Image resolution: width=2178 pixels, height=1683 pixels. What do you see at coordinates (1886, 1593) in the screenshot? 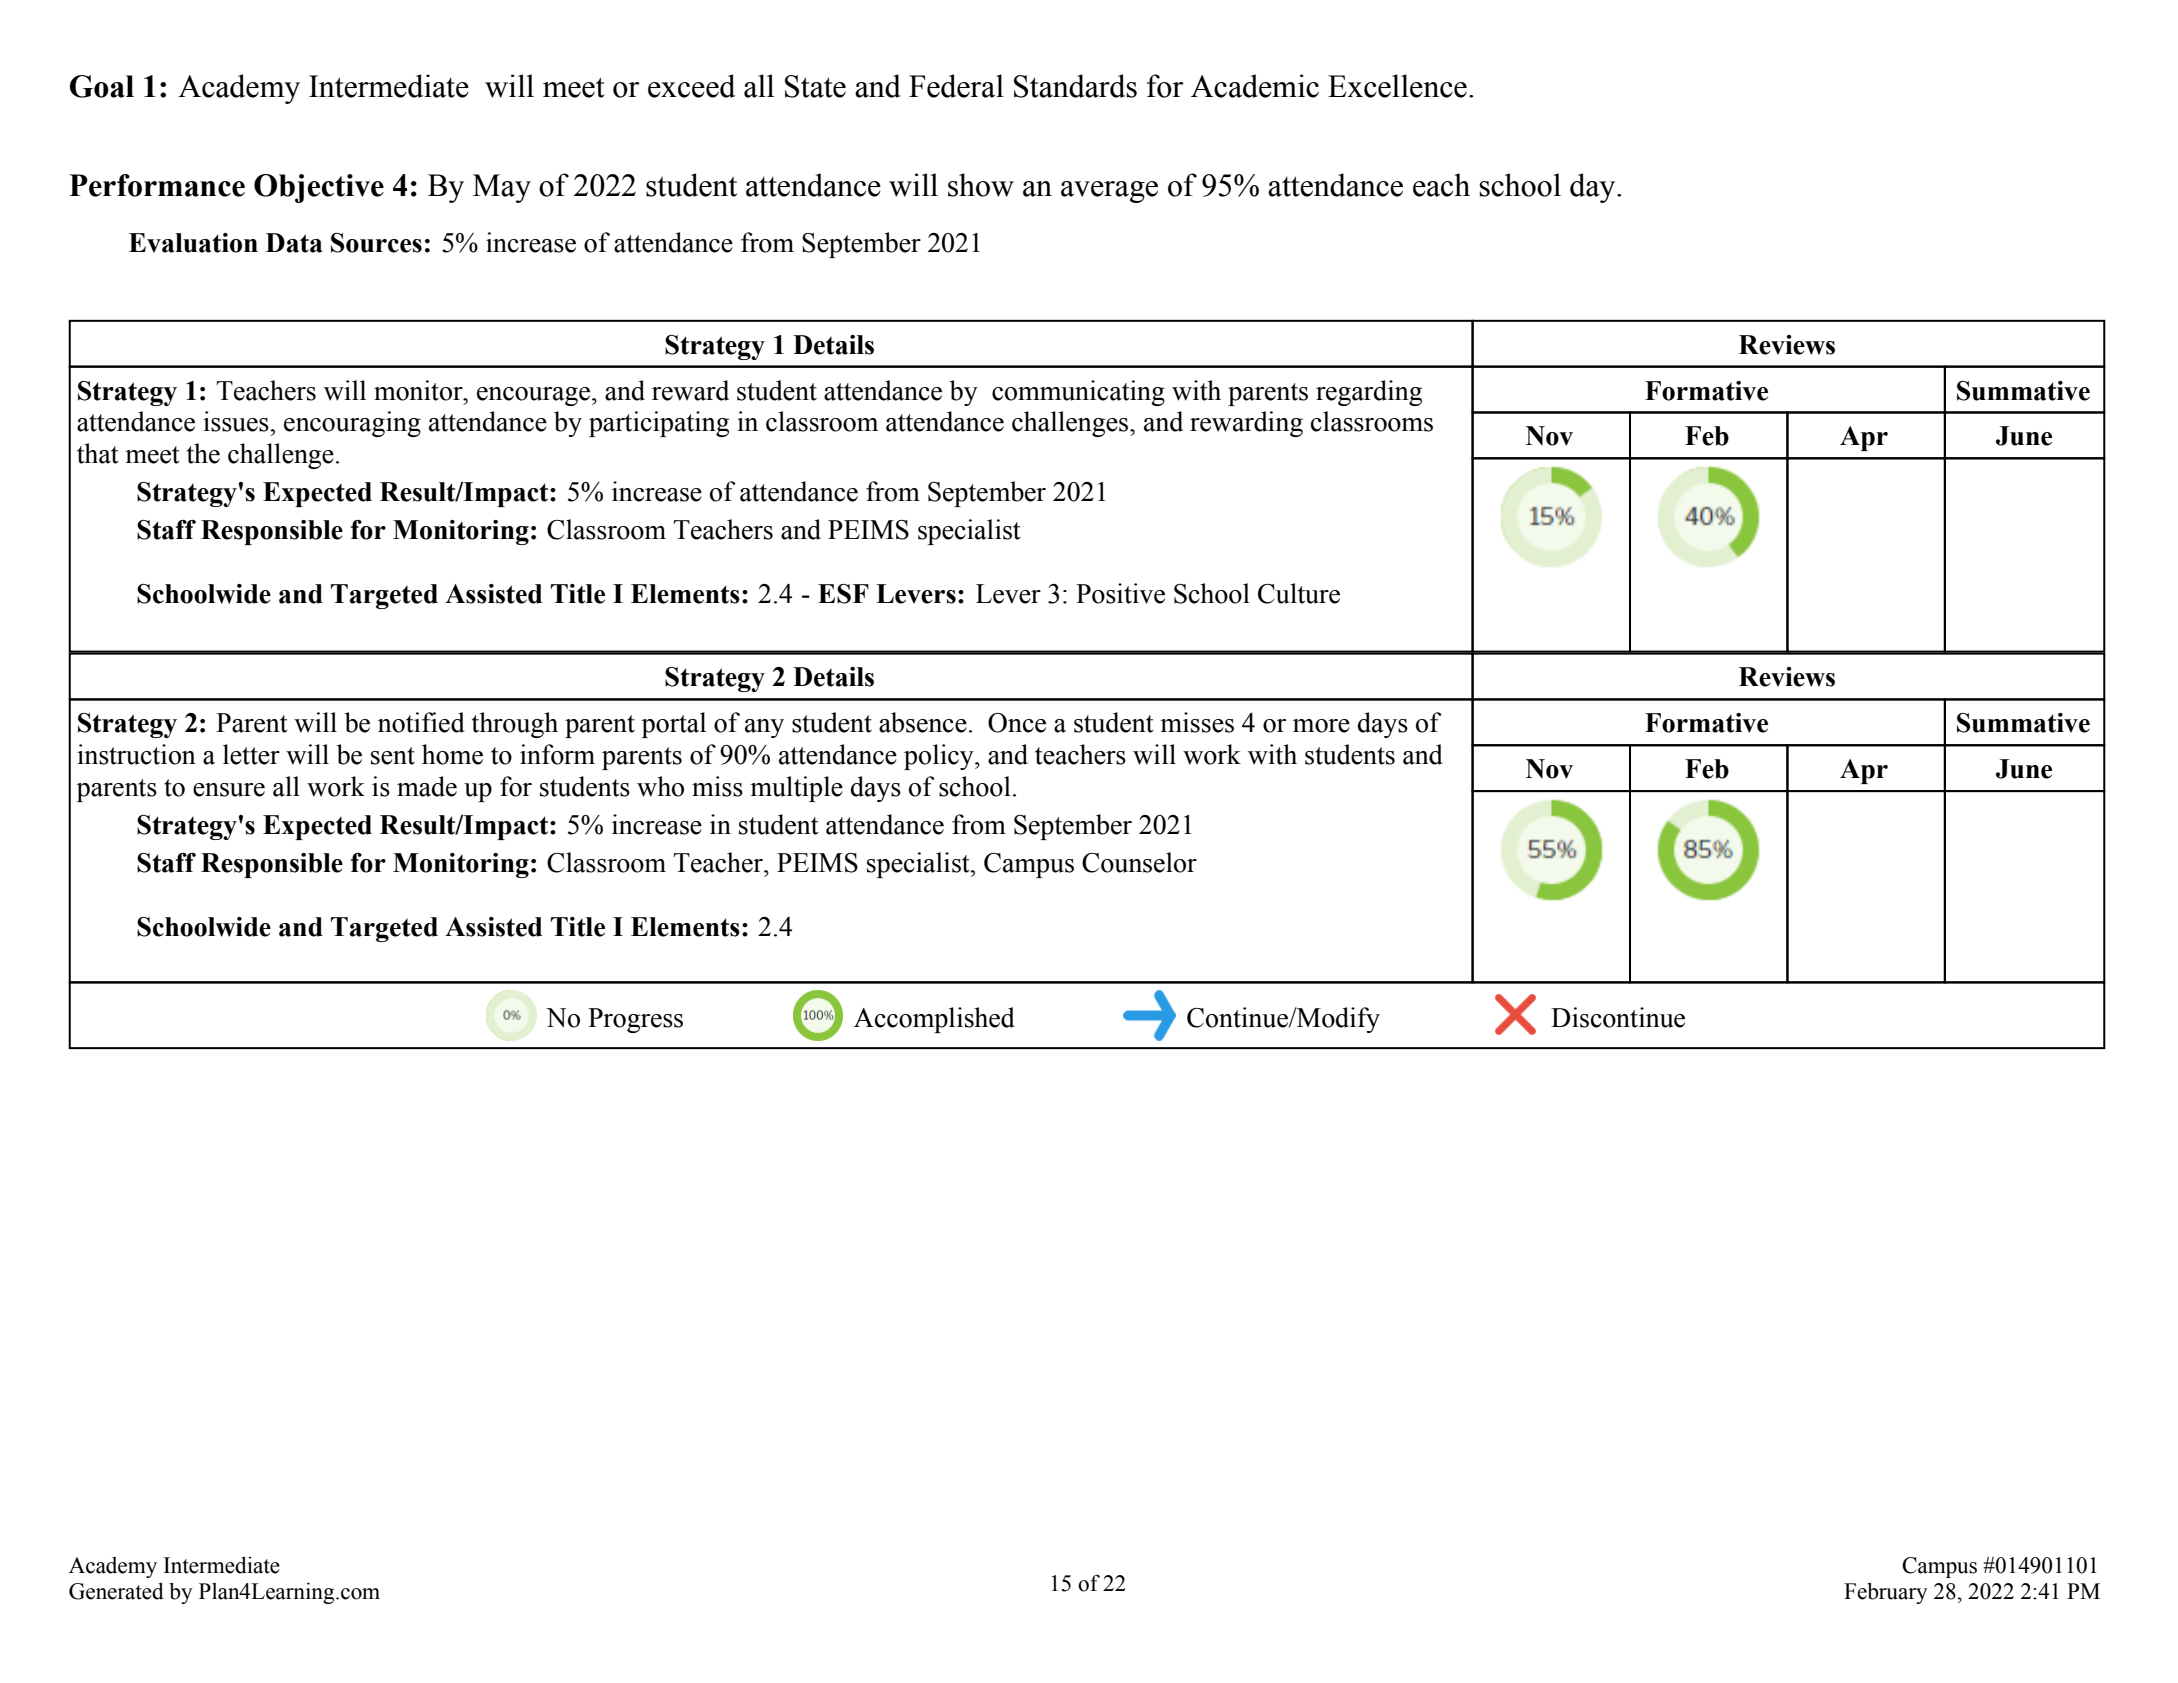
I see `February` at bounding box center [1886, 1593].
